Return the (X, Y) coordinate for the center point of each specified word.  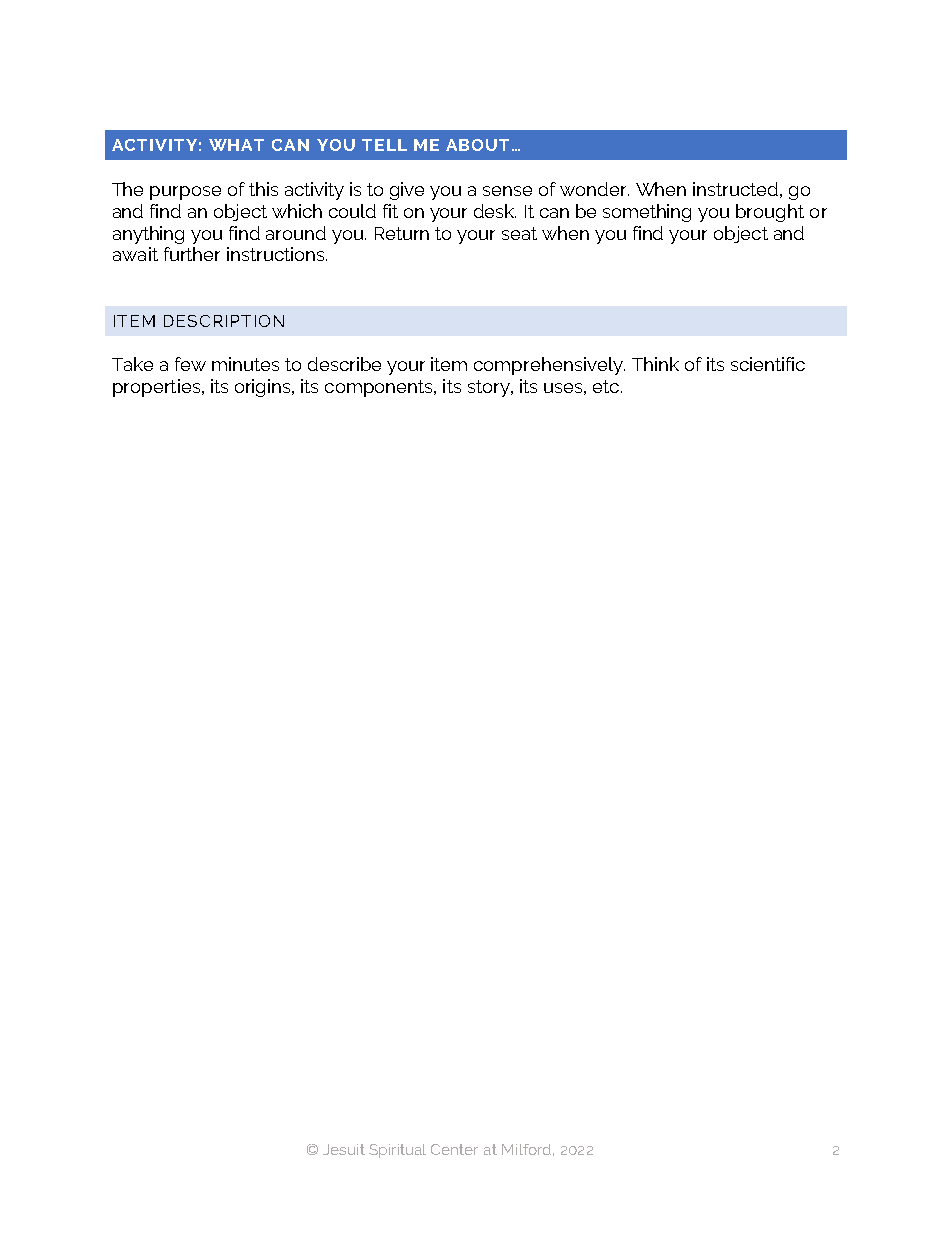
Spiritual (397, 1151)
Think (655, 364)
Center (454, 1149)
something (647, 213)
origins (264, 388)
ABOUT (479, 145)
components (380, 388)
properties (158, 388)
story (490, 388)
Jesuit (344, 1149)
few (190, 364)
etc (606, 386)
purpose (185, 193)
